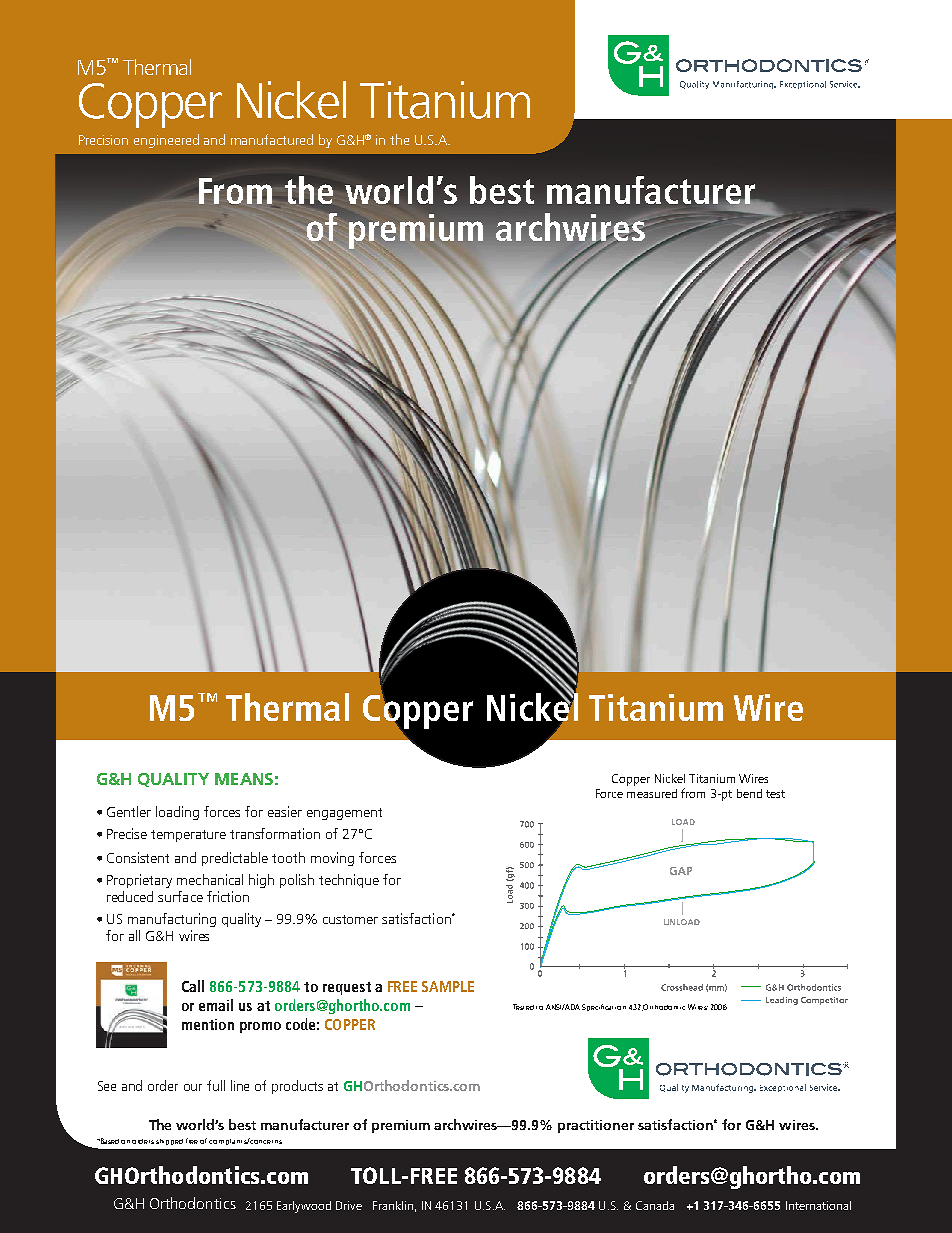  I want to click on engineered, so click(166, 141).
